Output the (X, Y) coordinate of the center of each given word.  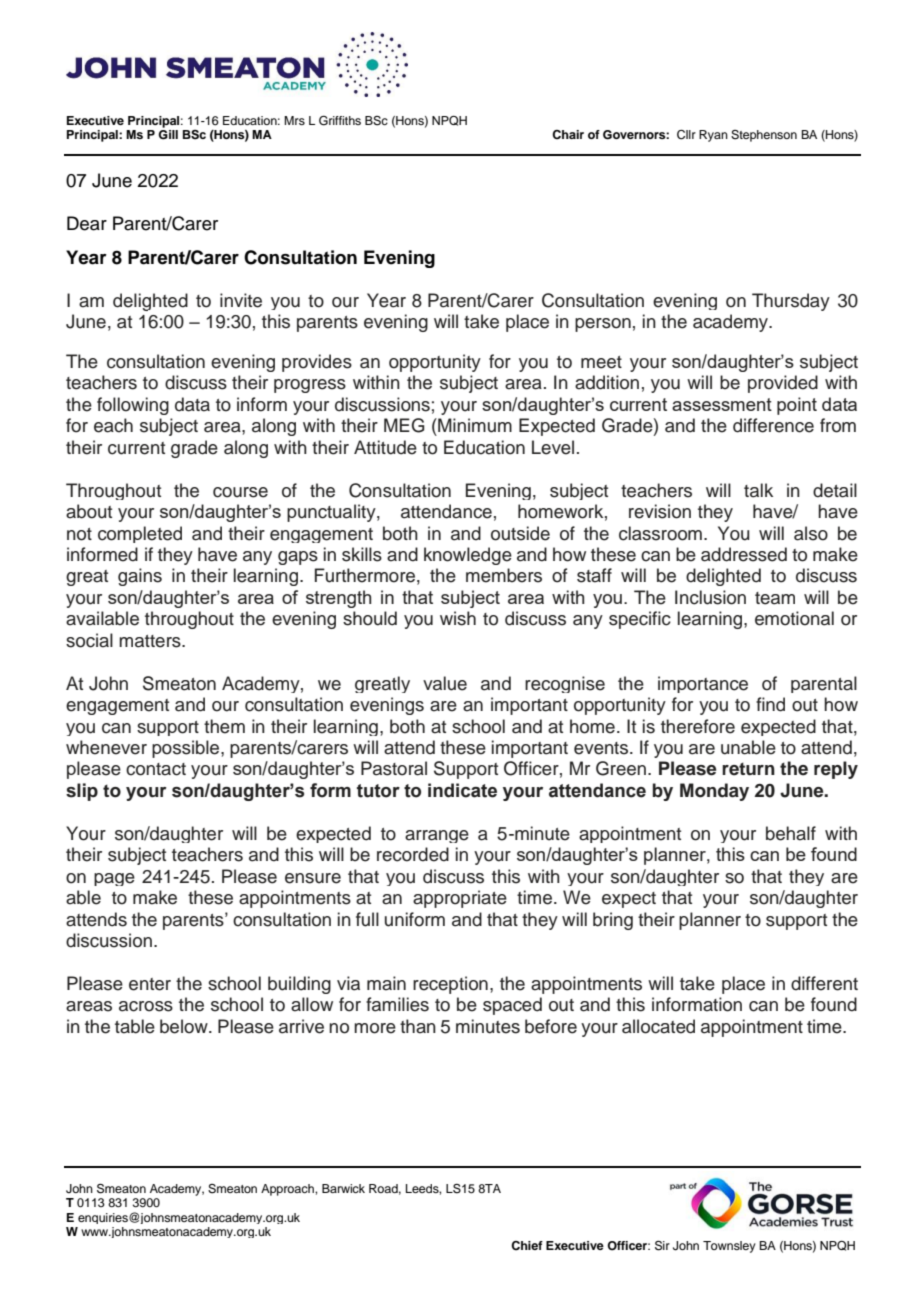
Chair (568, 135)
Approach (288, 1190)
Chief (527, 1246)
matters (151, 641)
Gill (168, 135)
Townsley (729, 1247)
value (445, 683)
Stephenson (764, 136)
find (770, 704)
